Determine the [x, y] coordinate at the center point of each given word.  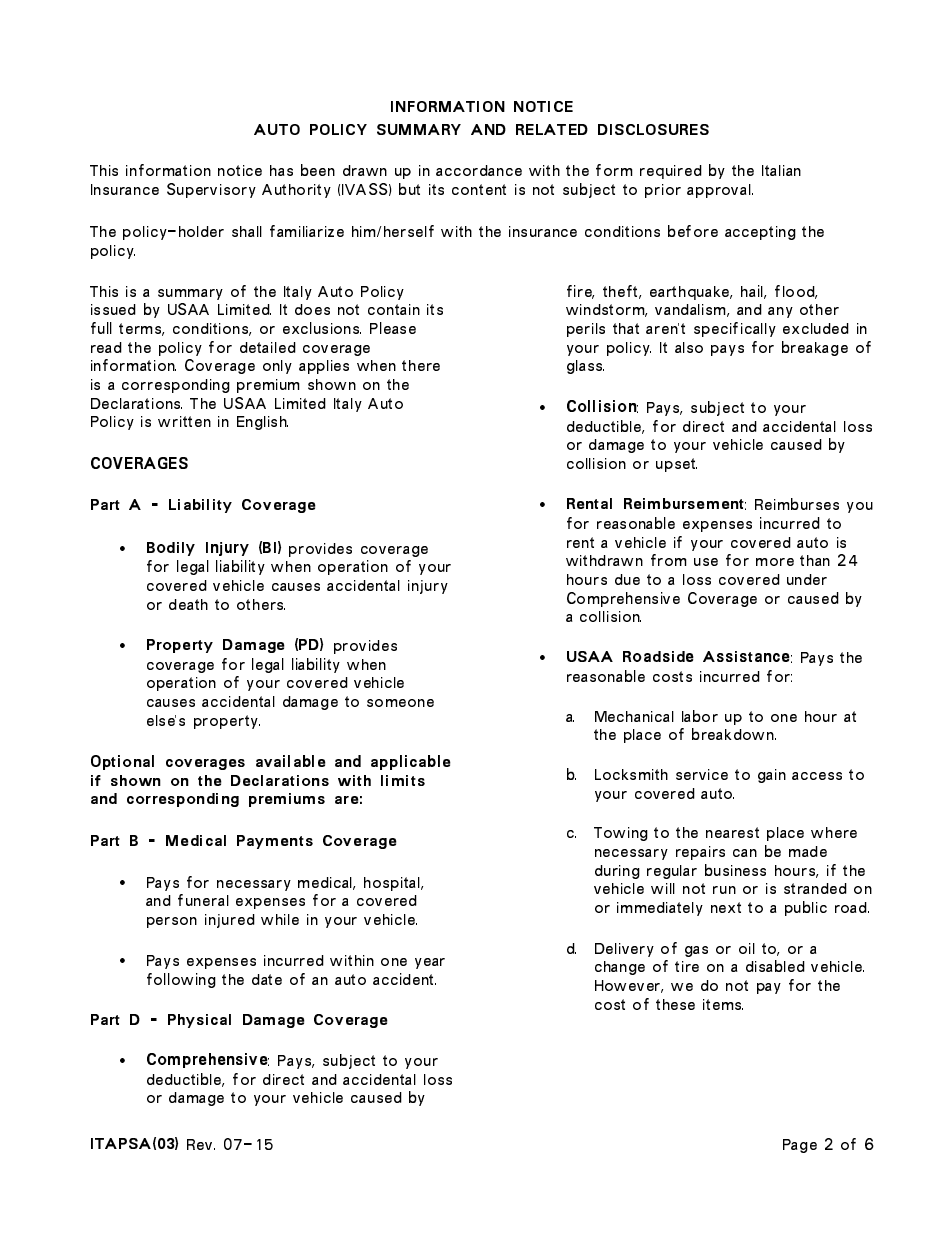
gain [772, 776]
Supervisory [211, 190]
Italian [781, 170]
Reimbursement [685, 504]
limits [403, 780]
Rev [201, 1144]
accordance [479, 170]
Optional [122, 762]
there [421, 365]
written [184, 421]
